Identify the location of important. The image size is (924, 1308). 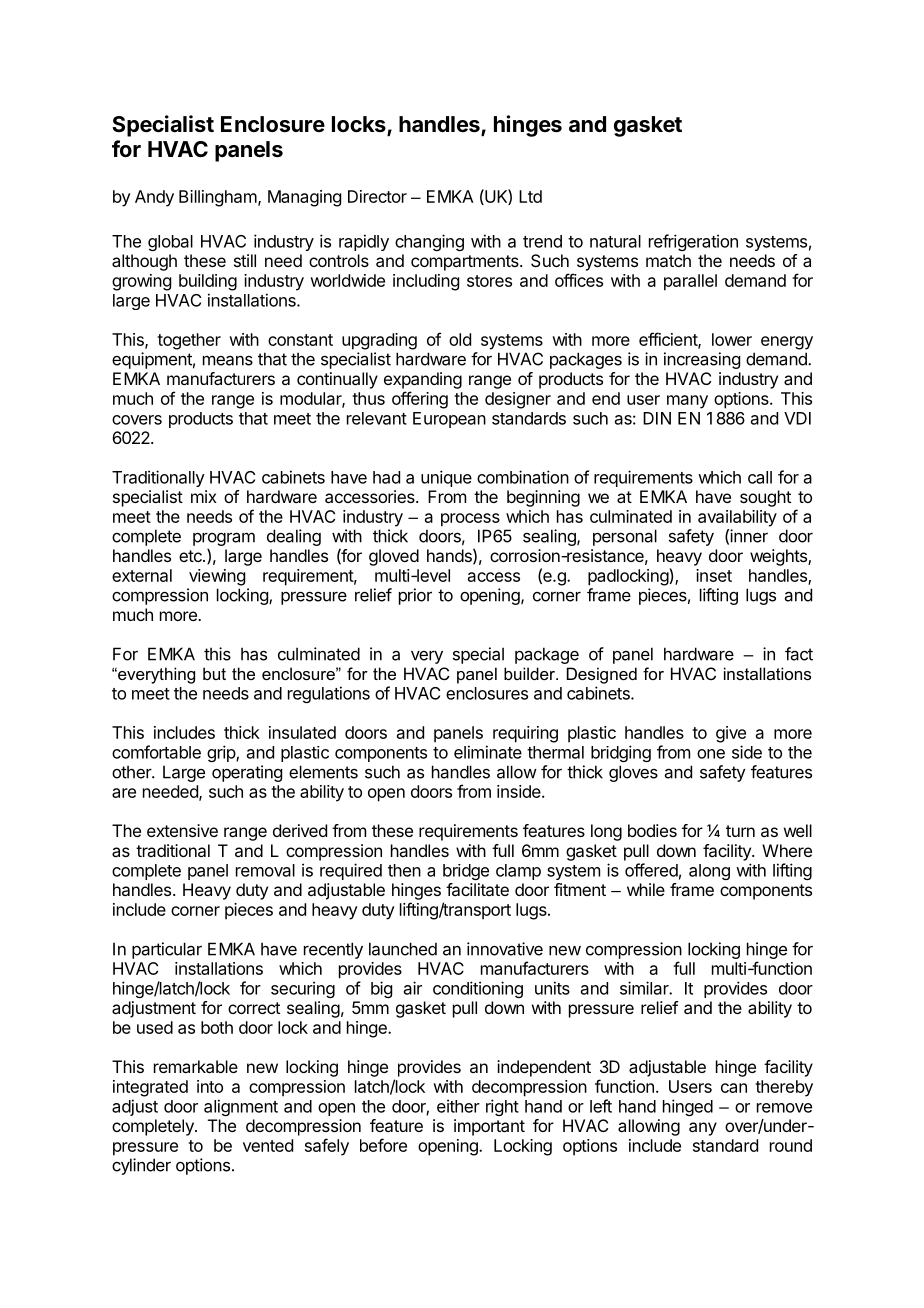
(489, 1127).
